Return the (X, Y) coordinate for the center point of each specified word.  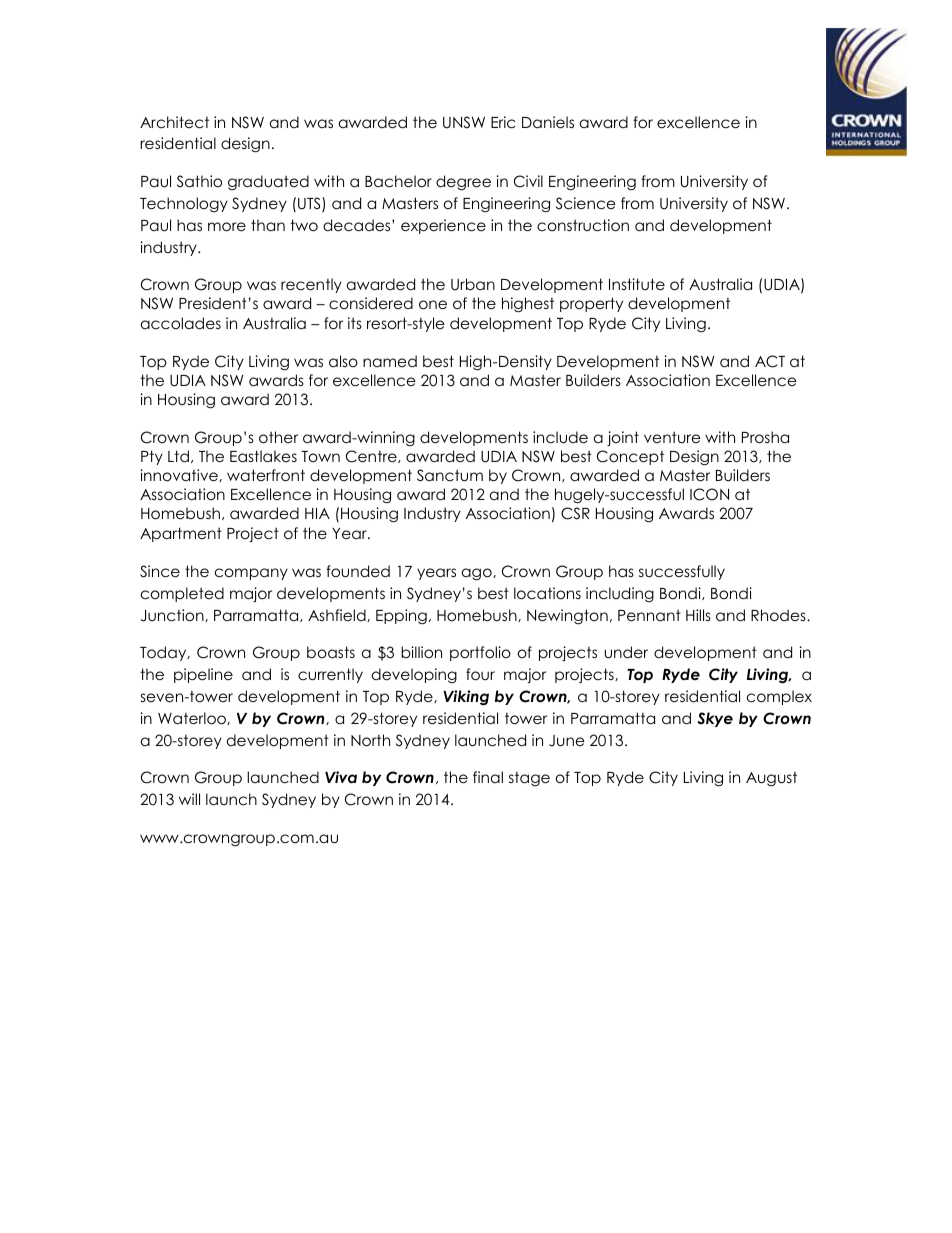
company (251, 574)
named (390, 361)
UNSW (464, 122)
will (189, 799)
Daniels (548, 122)
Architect (174, 122)
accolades (181, 323)
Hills (698, 615)
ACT (770, 361)
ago (478, 574)
